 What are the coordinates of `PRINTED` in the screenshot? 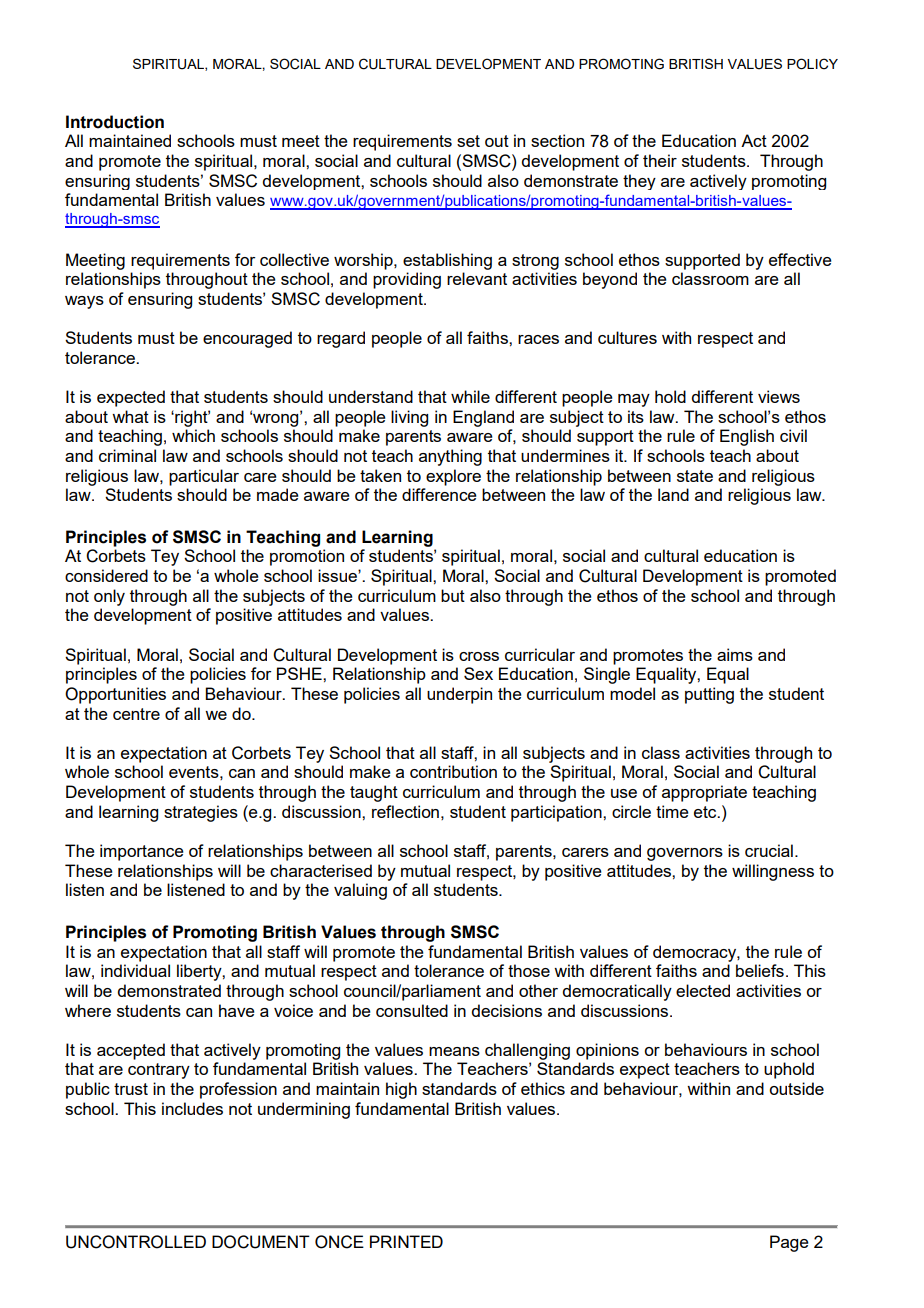 It's located at (406, 1241).
